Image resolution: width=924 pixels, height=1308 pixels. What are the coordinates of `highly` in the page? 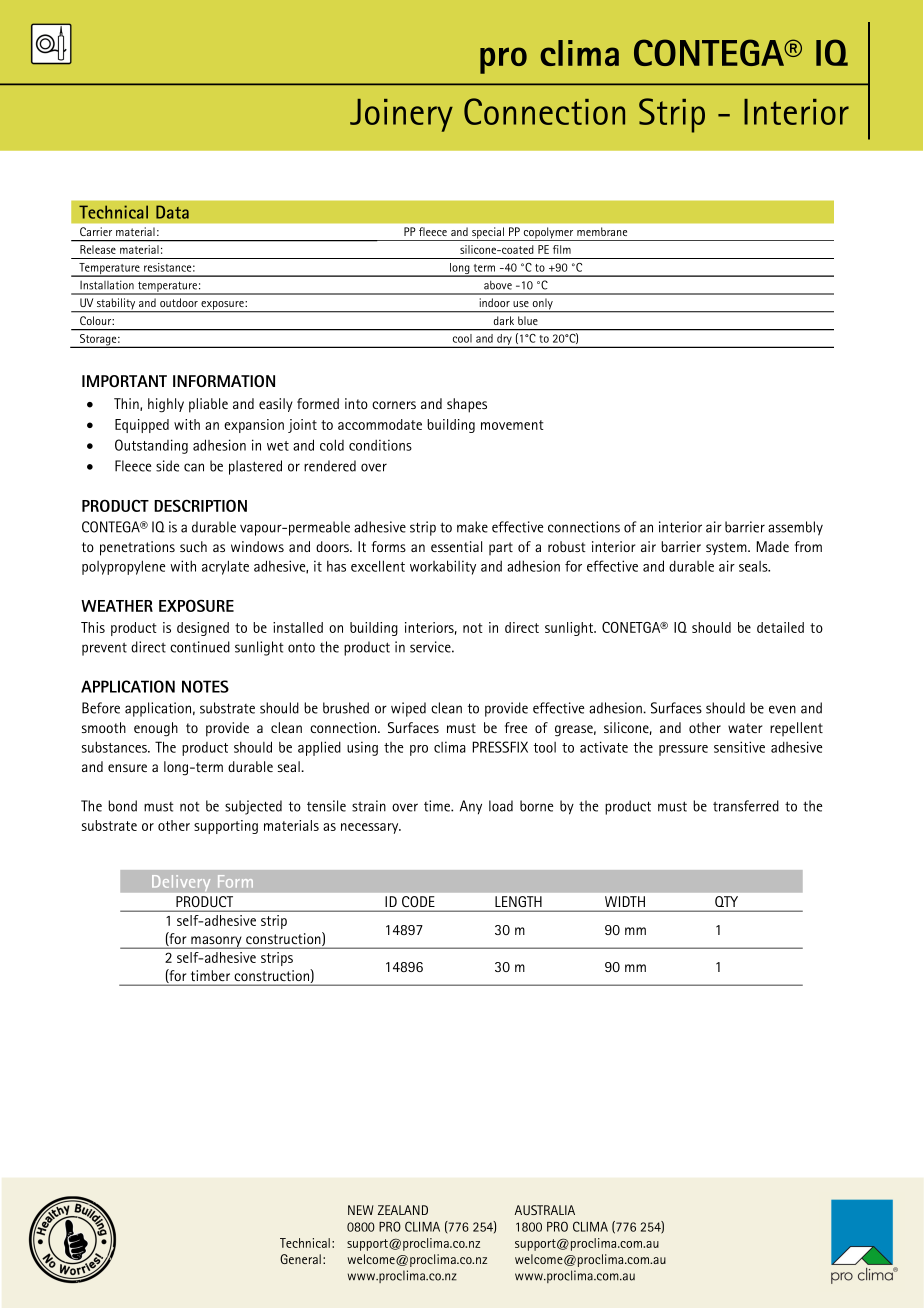 It's located at (166, 405).
